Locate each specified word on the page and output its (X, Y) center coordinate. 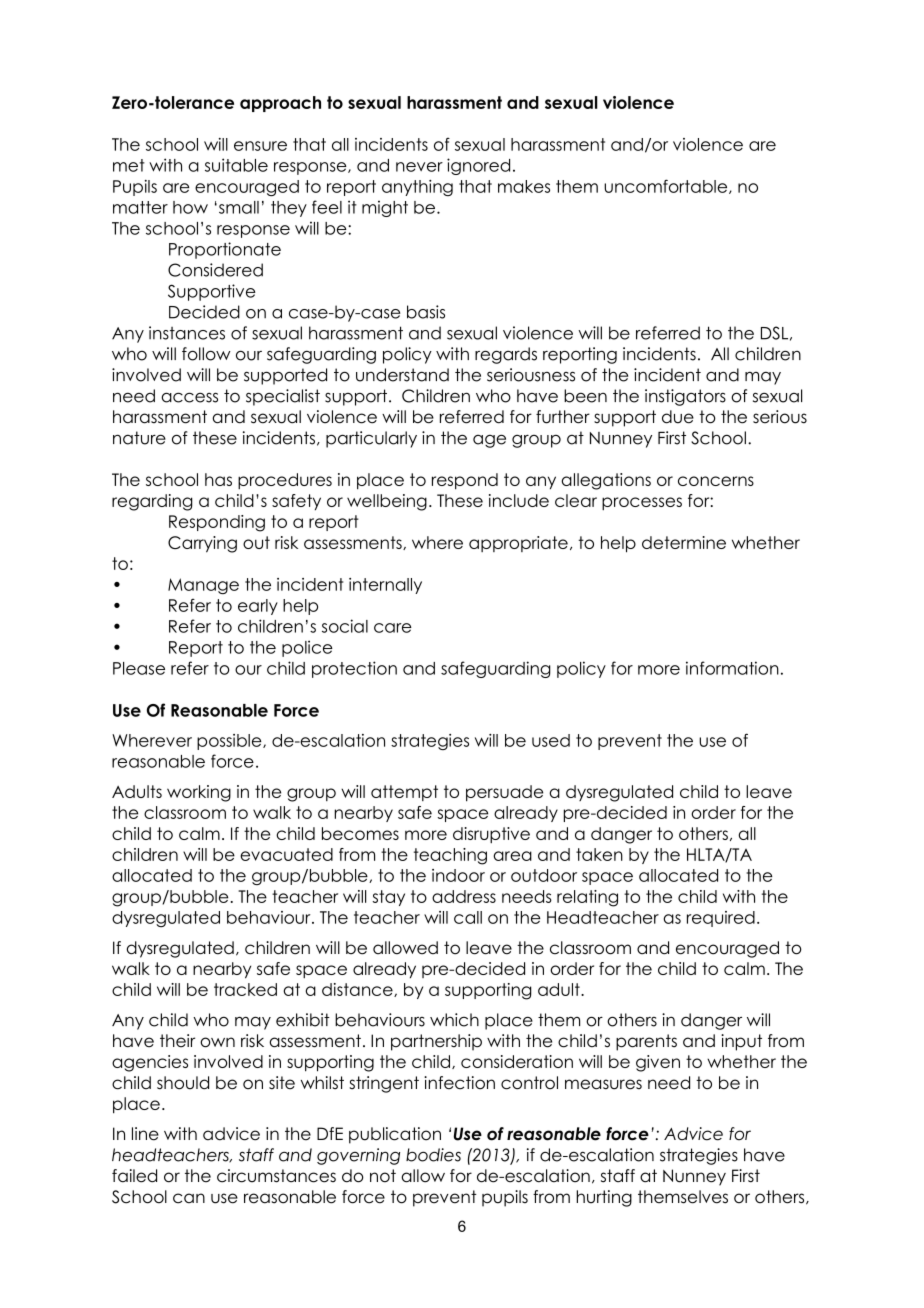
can (189, 1198)
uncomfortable (667, 186)
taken (599, 854)
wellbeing (387, 502)
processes (642, 503)
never (419, 167)
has (218, 479)
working (199, 793)
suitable (236, 165)
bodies (433, 1155)
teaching (450, 856)
